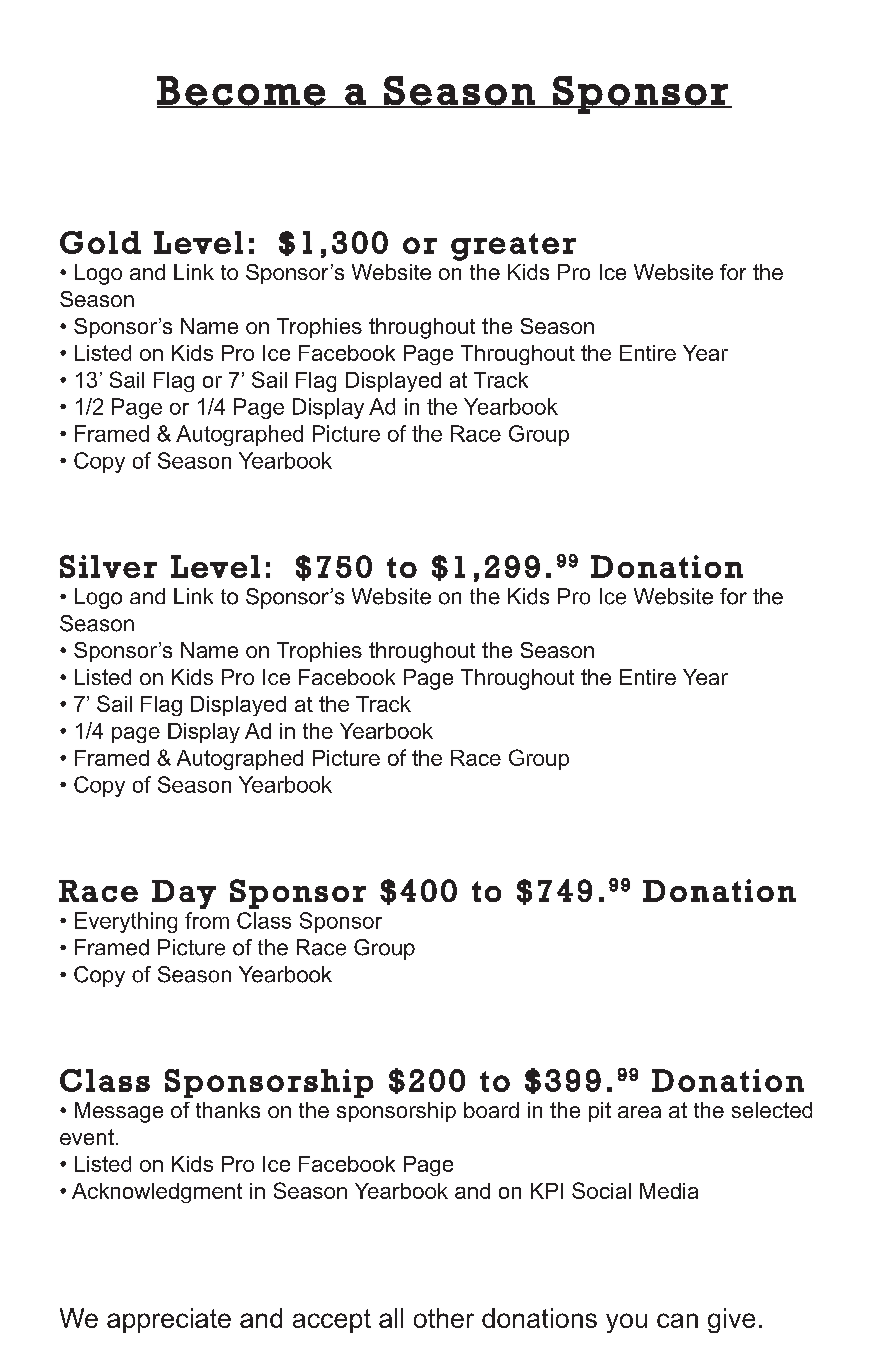  Describe the element at coordinates (184, 894) in the screenshot. I see `Day` at that location.
